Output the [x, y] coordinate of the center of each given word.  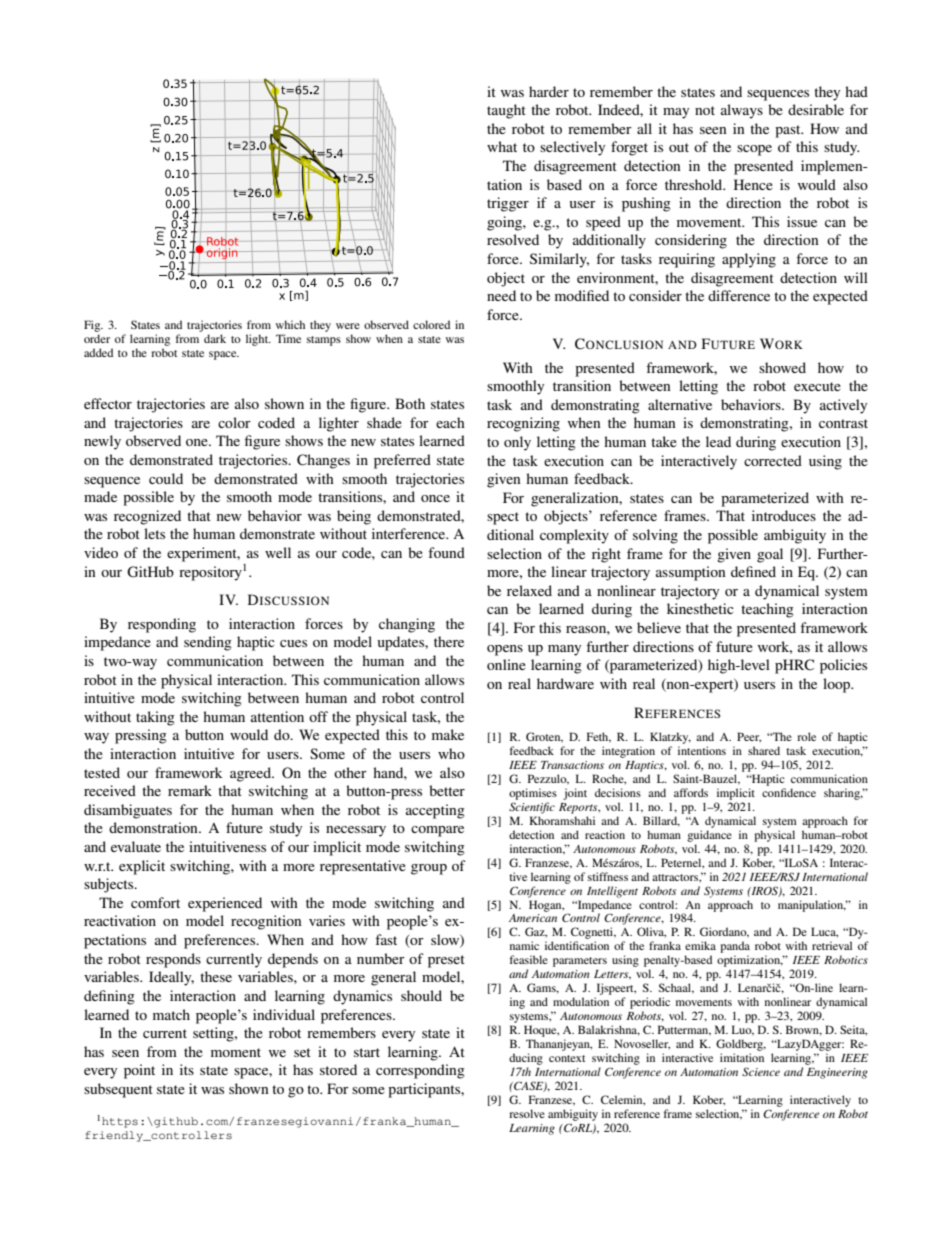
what [502, 146]
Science [761, 1071]
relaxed [529, 590]
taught [506, 111]
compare [437, 831]
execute [817, 386]
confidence [789, 792]
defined [753, 571]
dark [215, 338]
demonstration [154, 827]
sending [208, 643]
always [742, 111]
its [187, 1069]
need [501, 295]
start [367, 1052]
